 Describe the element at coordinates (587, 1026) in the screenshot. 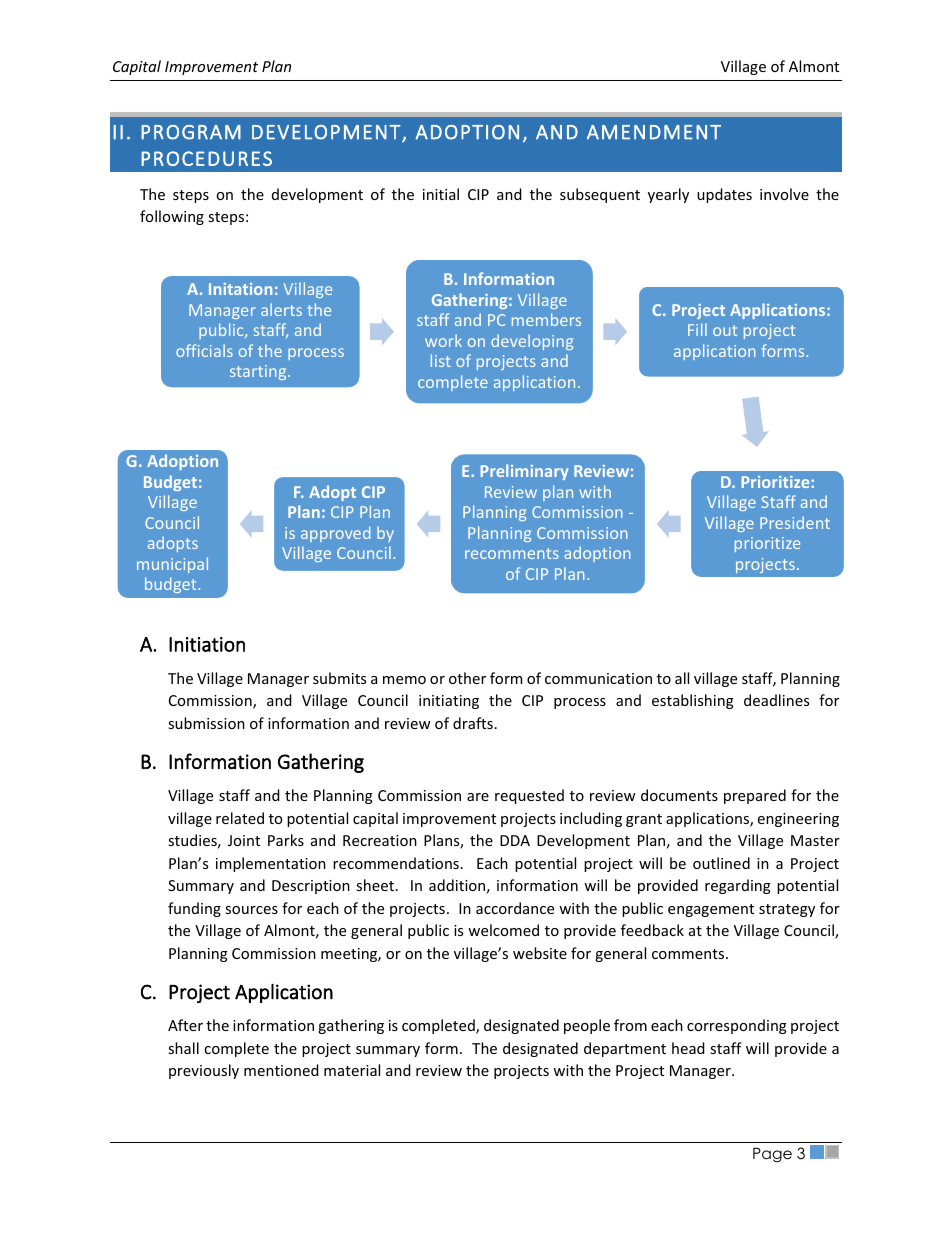

I see `people` at that location.
